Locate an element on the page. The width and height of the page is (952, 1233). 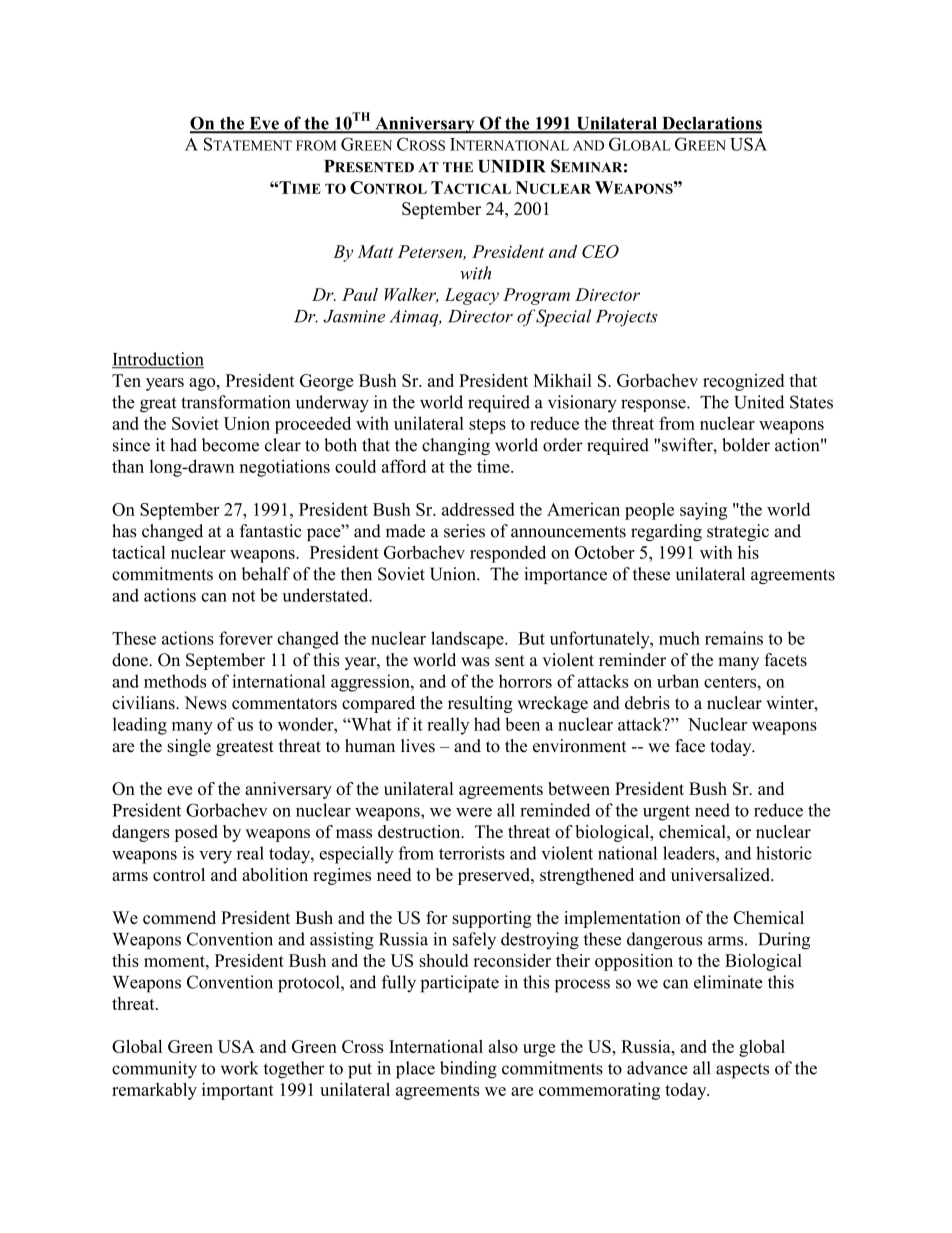
Legacy is located at coordinates (472, 296).
